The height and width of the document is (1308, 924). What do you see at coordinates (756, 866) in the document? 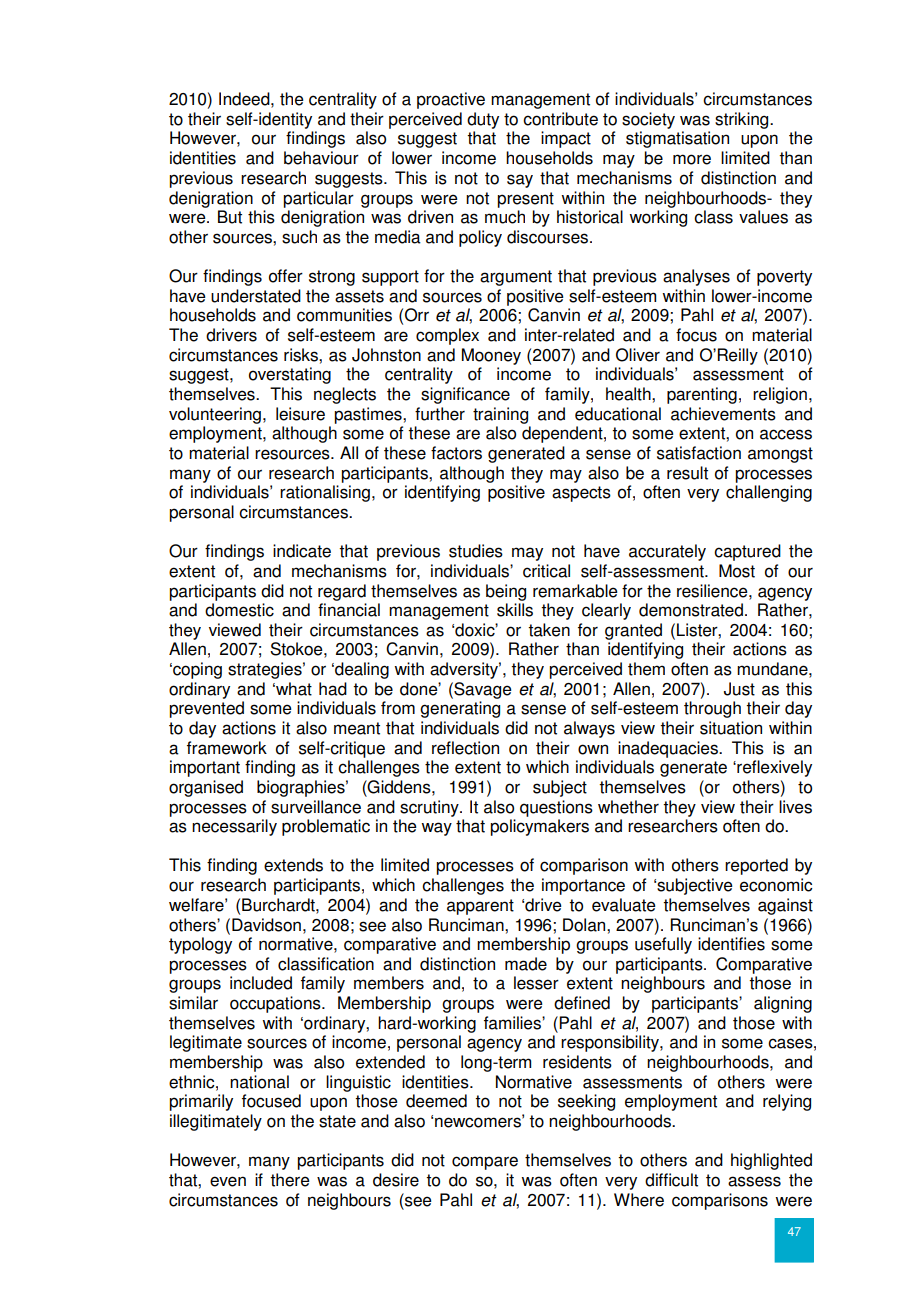
I see `reported` at bounding box center [756, 866].
